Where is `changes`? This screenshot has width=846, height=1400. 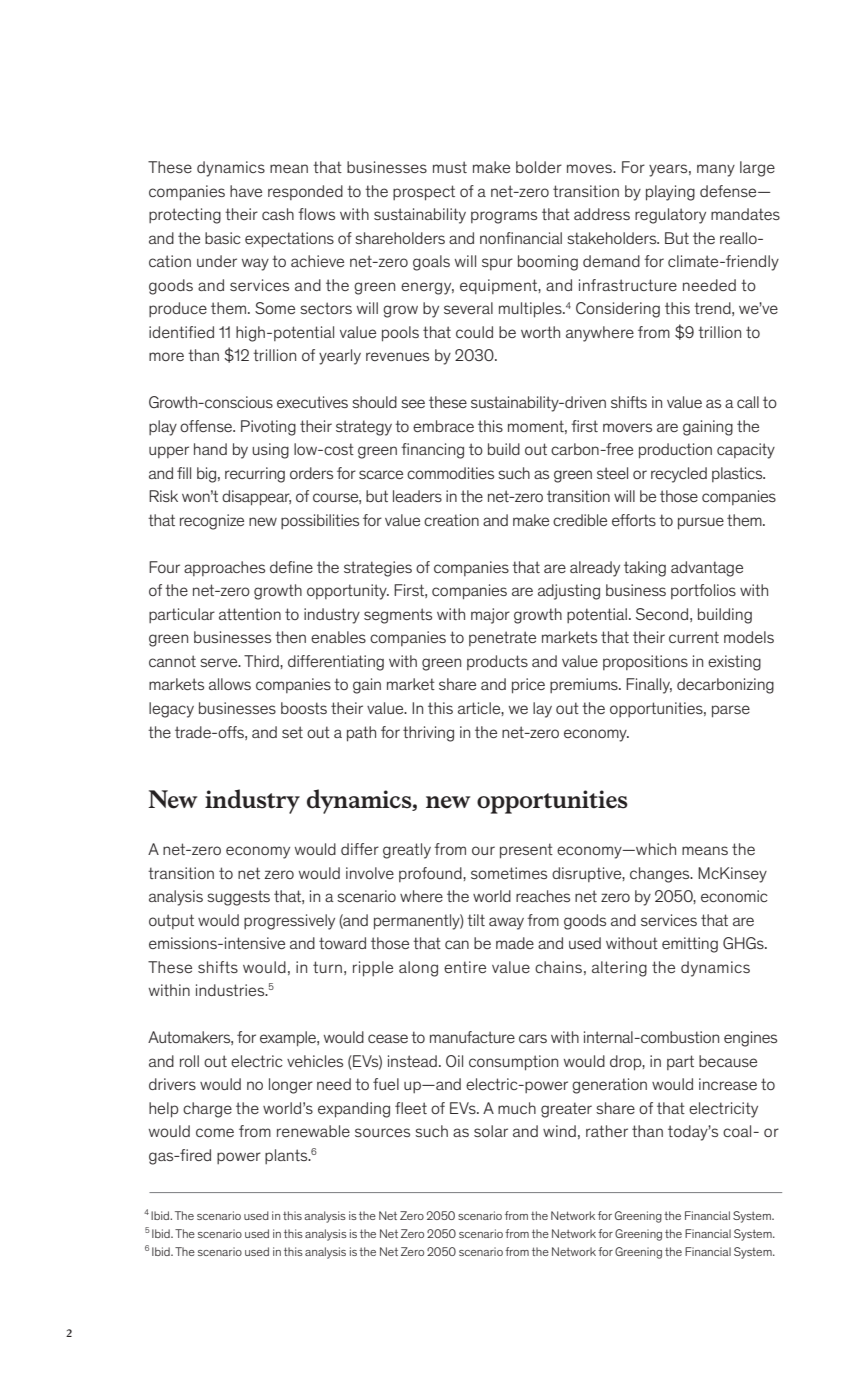 changes is located at coordinates (661, 875).
